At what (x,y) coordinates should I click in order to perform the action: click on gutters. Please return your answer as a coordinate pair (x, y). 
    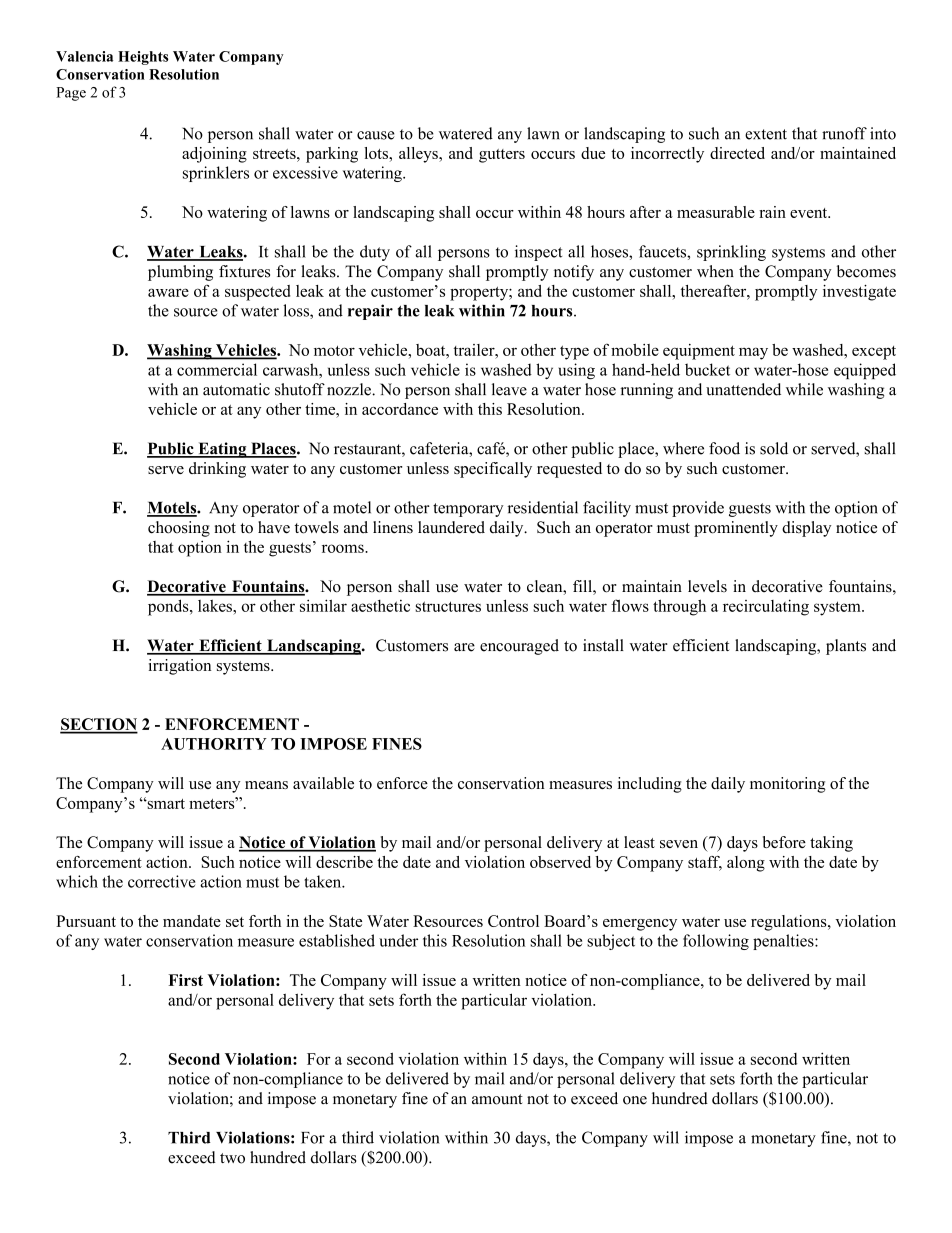
    Looking at the image, I should click on (502, 156).
